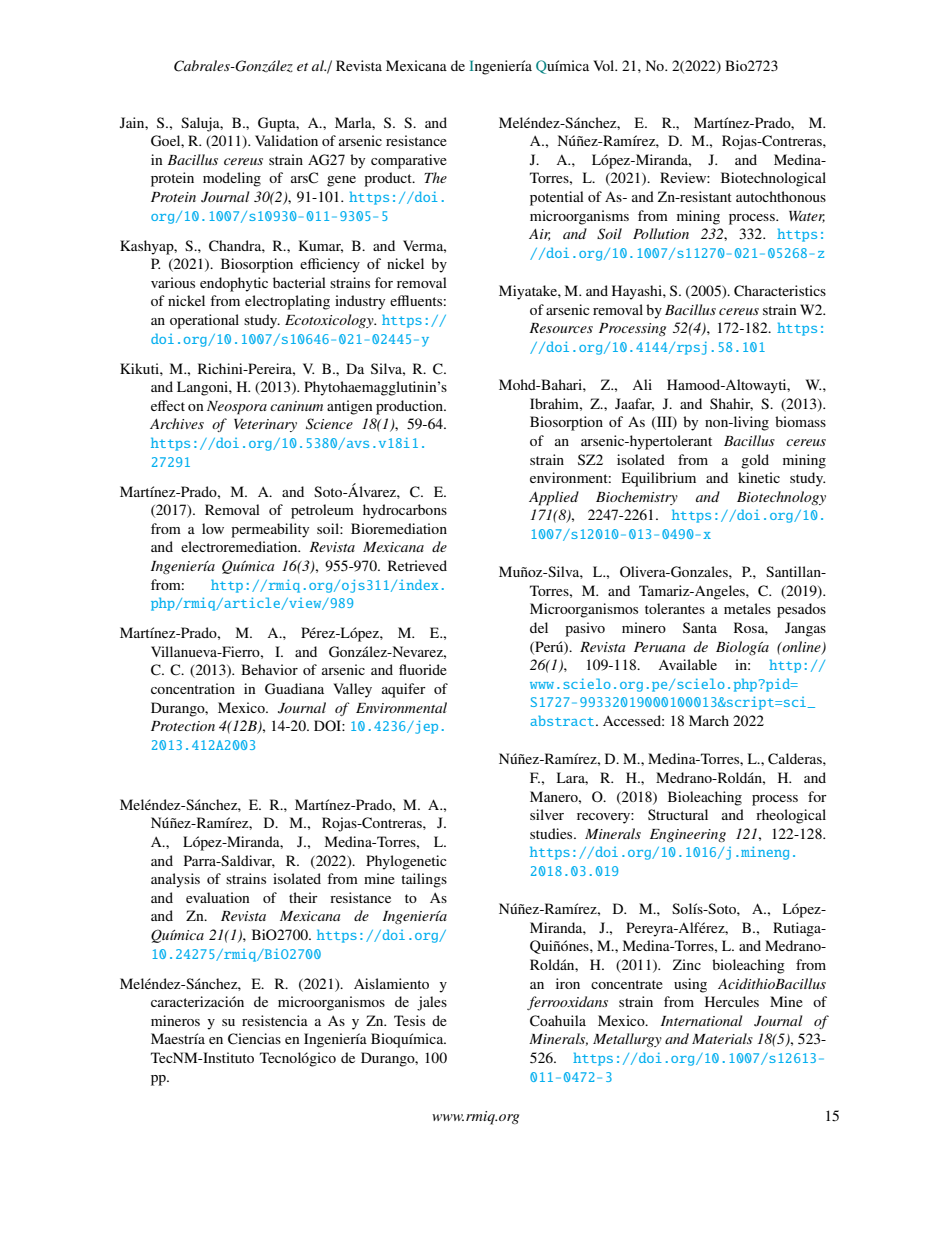 The width and height of the screenshot is (952, 1233). Describe the element at coordinates (265, 425) in the screenshot. I see `Veterinary` at that location.
